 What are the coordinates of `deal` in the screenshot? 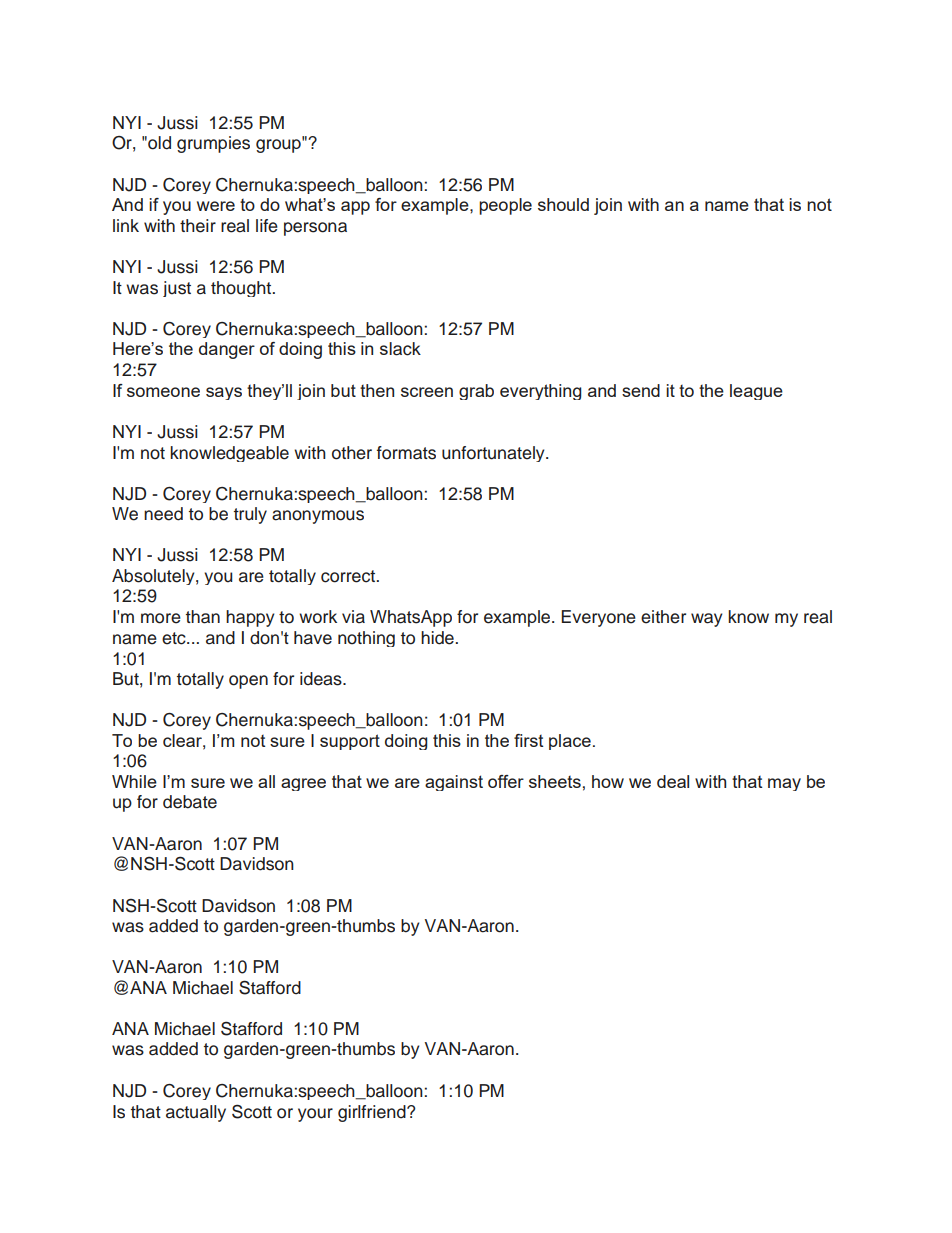 It's located at (673, 781).
